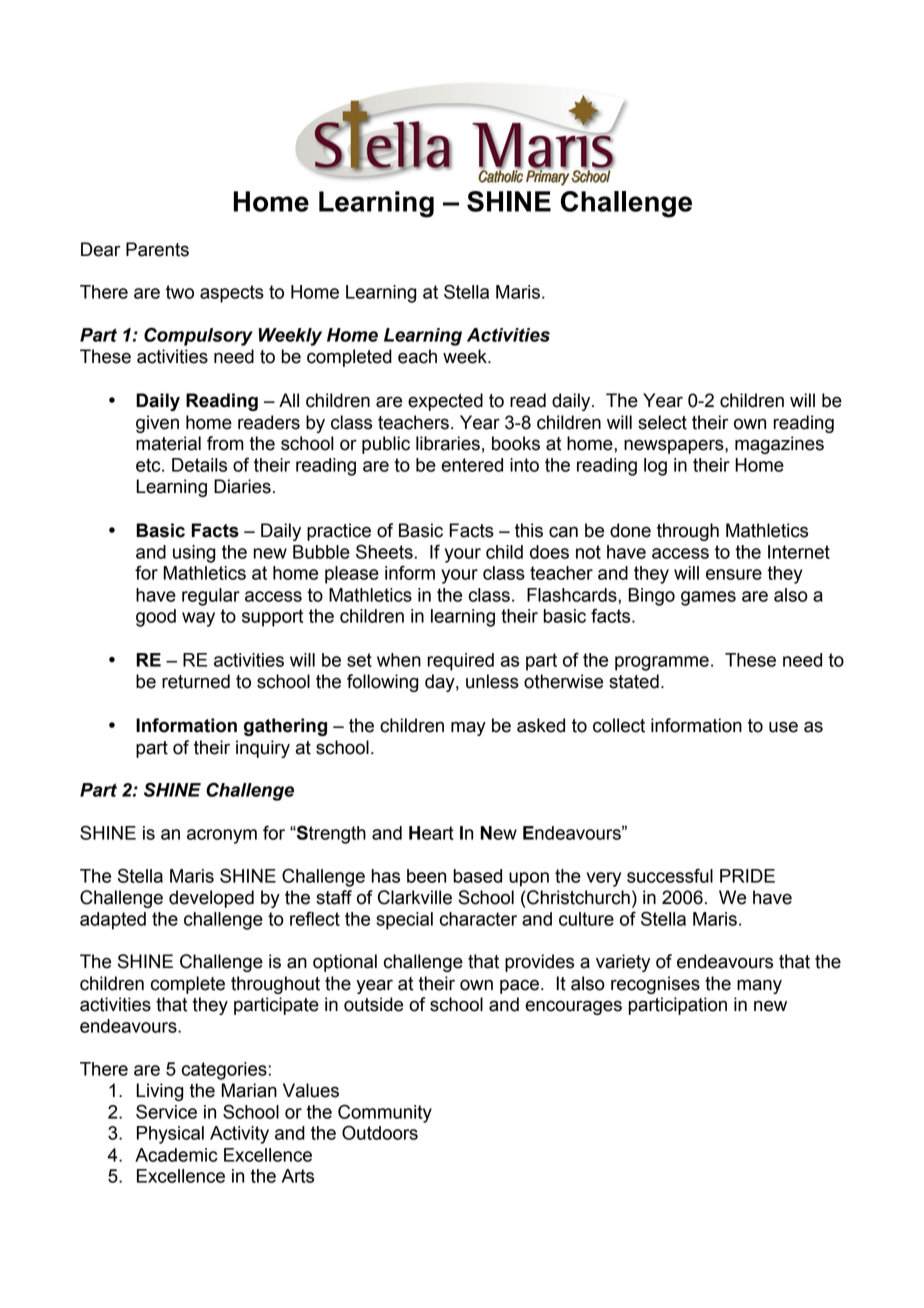 The width and height of the screenshot is (924, 1308). What do you see at coordinates (431, 833) in the screenshot?
I see `Heart` at bounding box center [431, 833].
